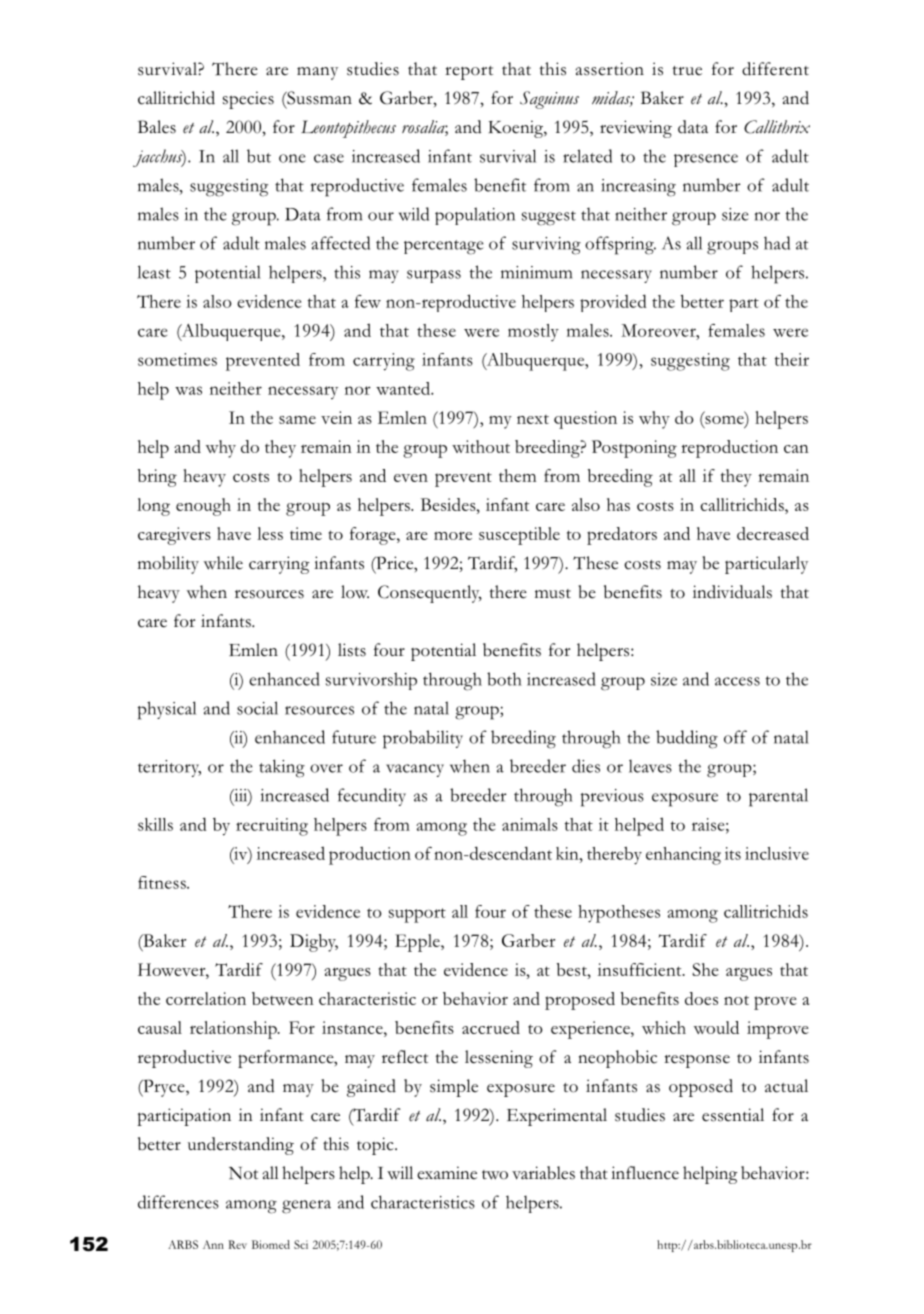 The image size is (924, 1314). Describe the element at coordinates (272, 827) in the image. I see `recruiting` at that location.
